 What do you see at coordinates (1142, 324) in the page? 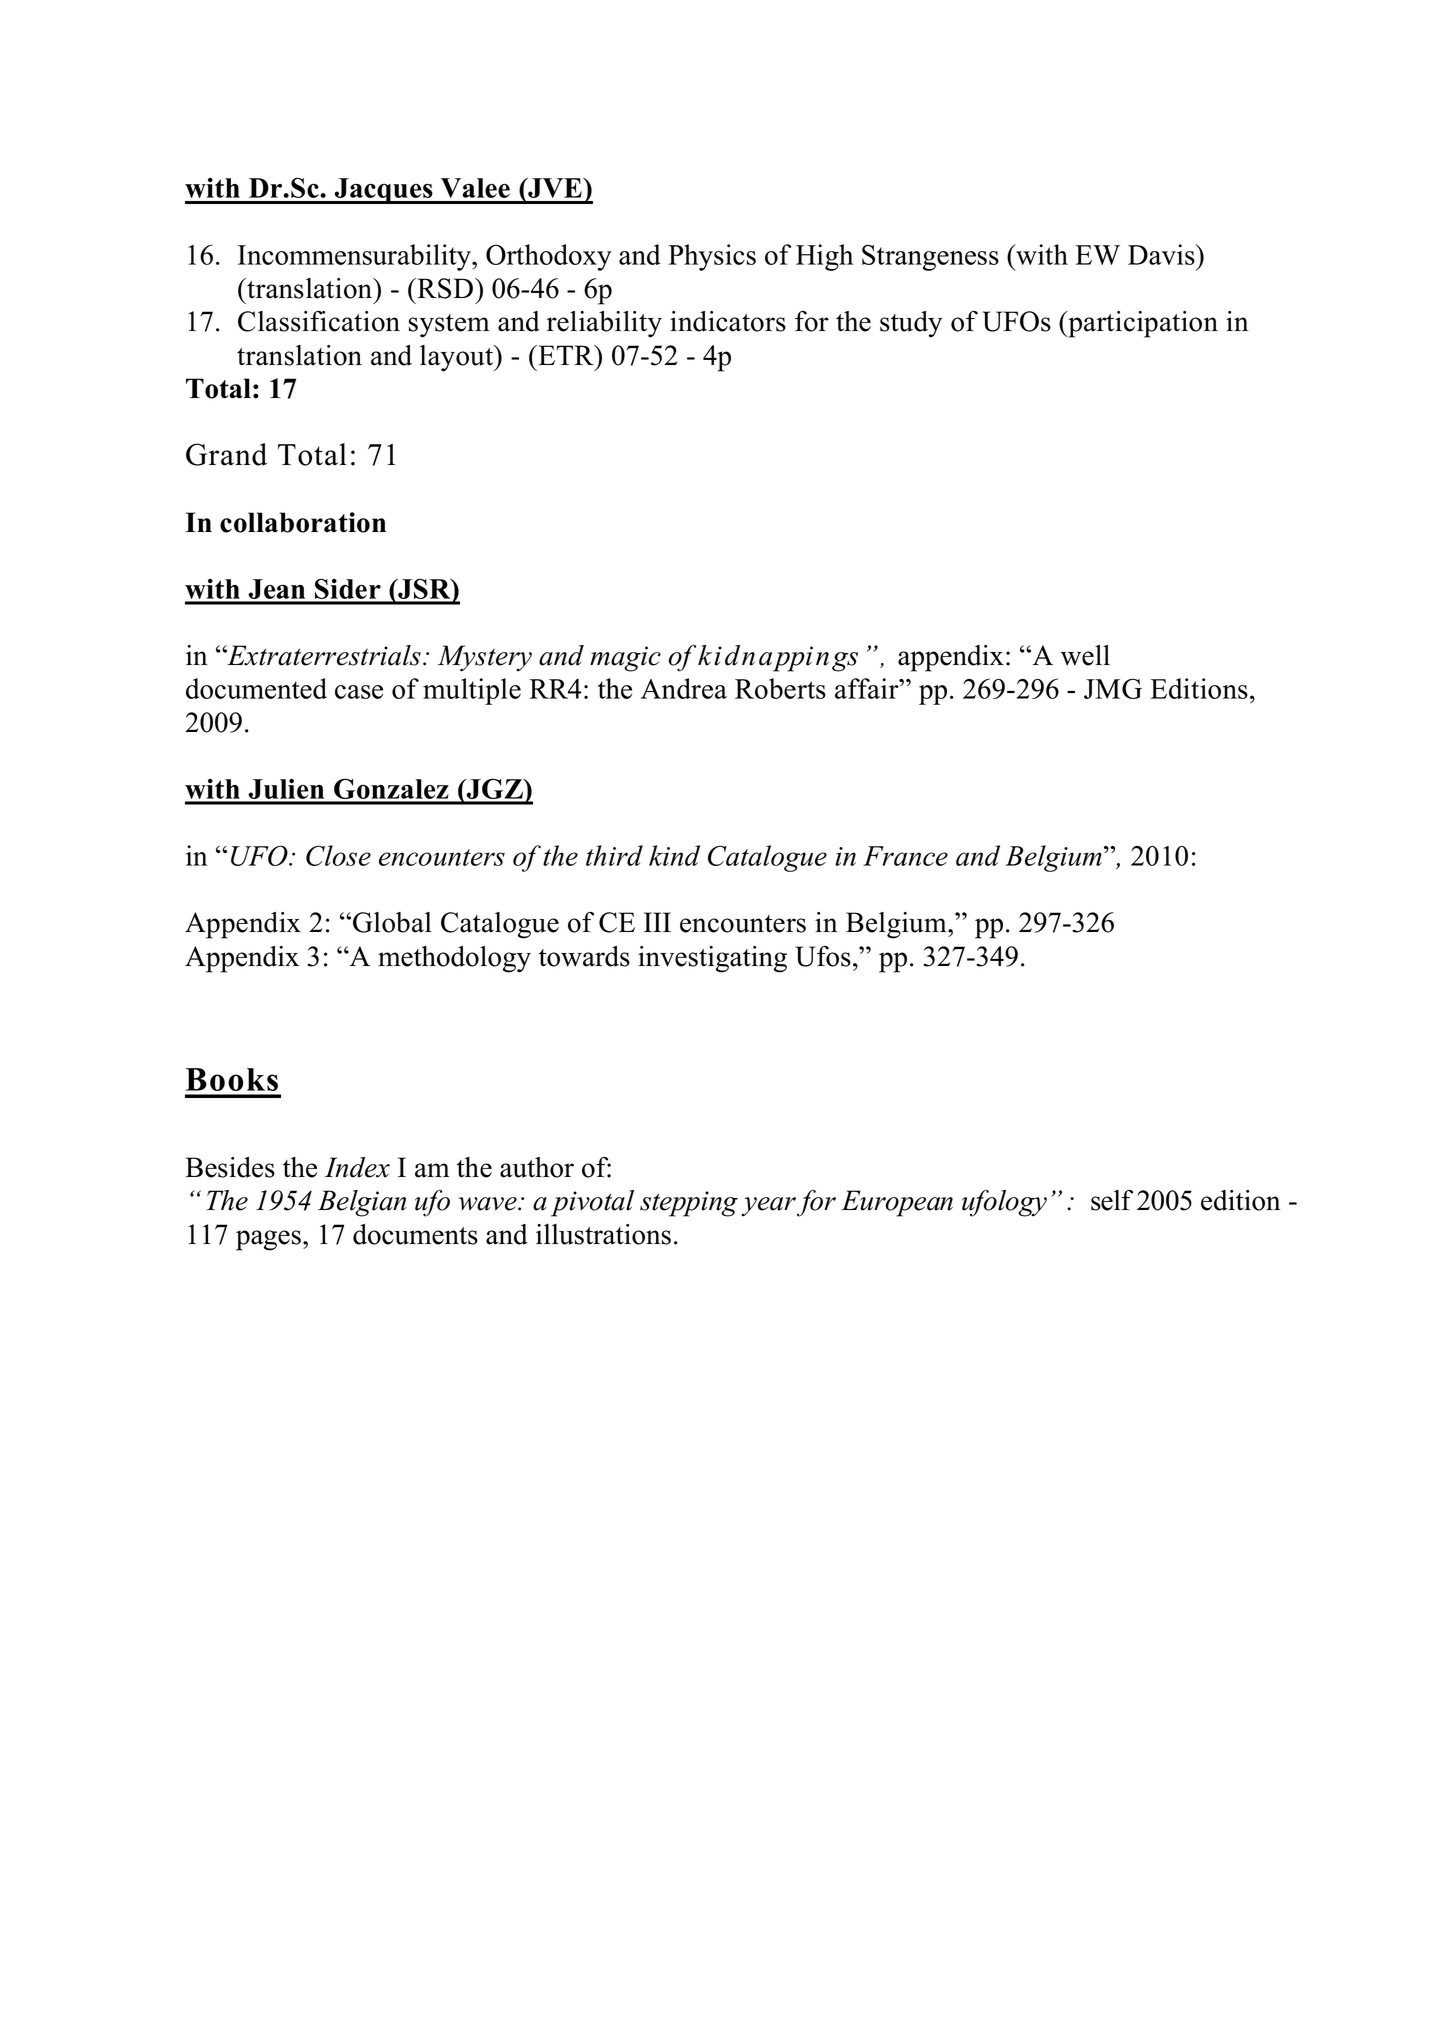
I see `participation` at bounding box center [1142, 324].
